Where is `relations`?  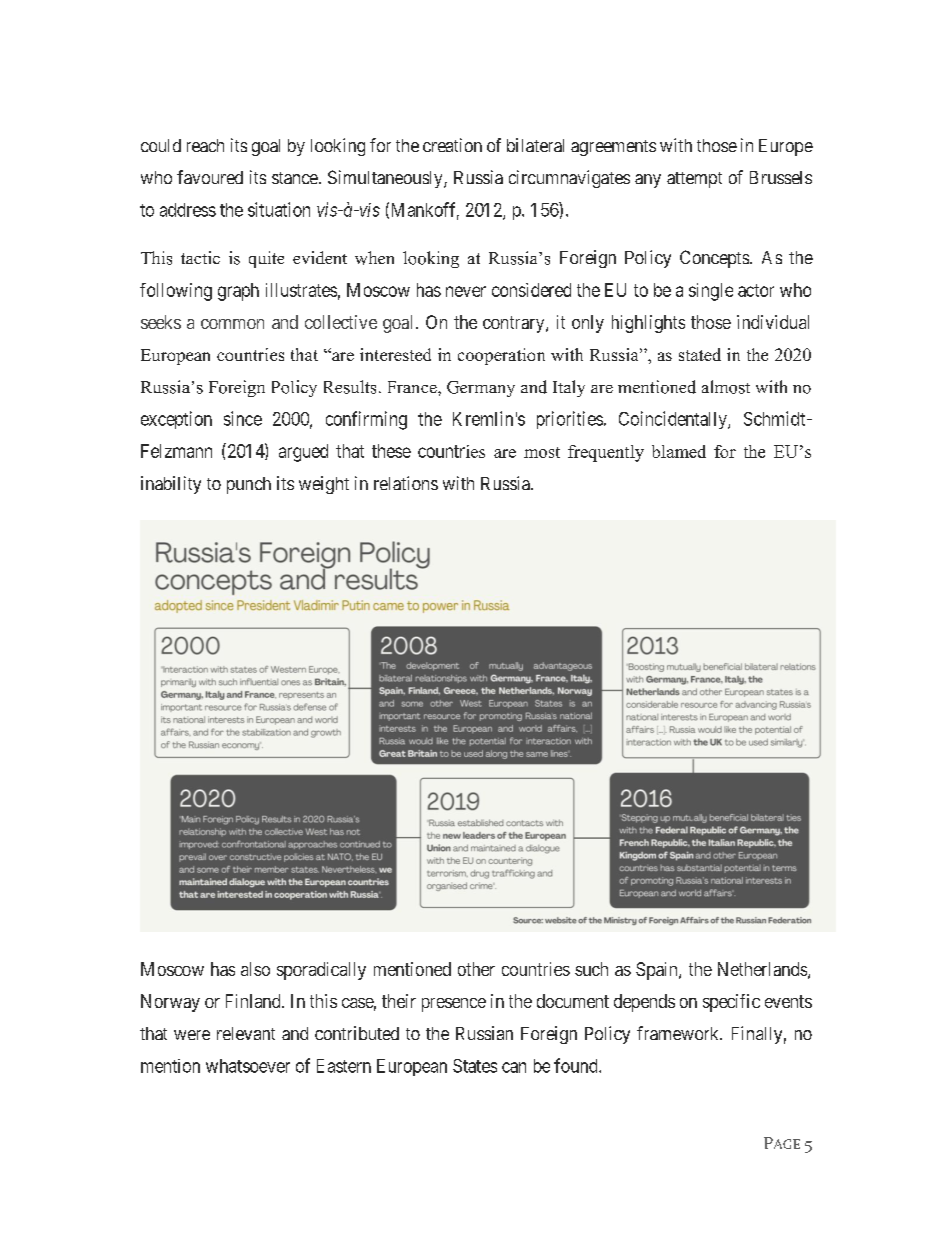 relations is located at coordinates (406, 483).
